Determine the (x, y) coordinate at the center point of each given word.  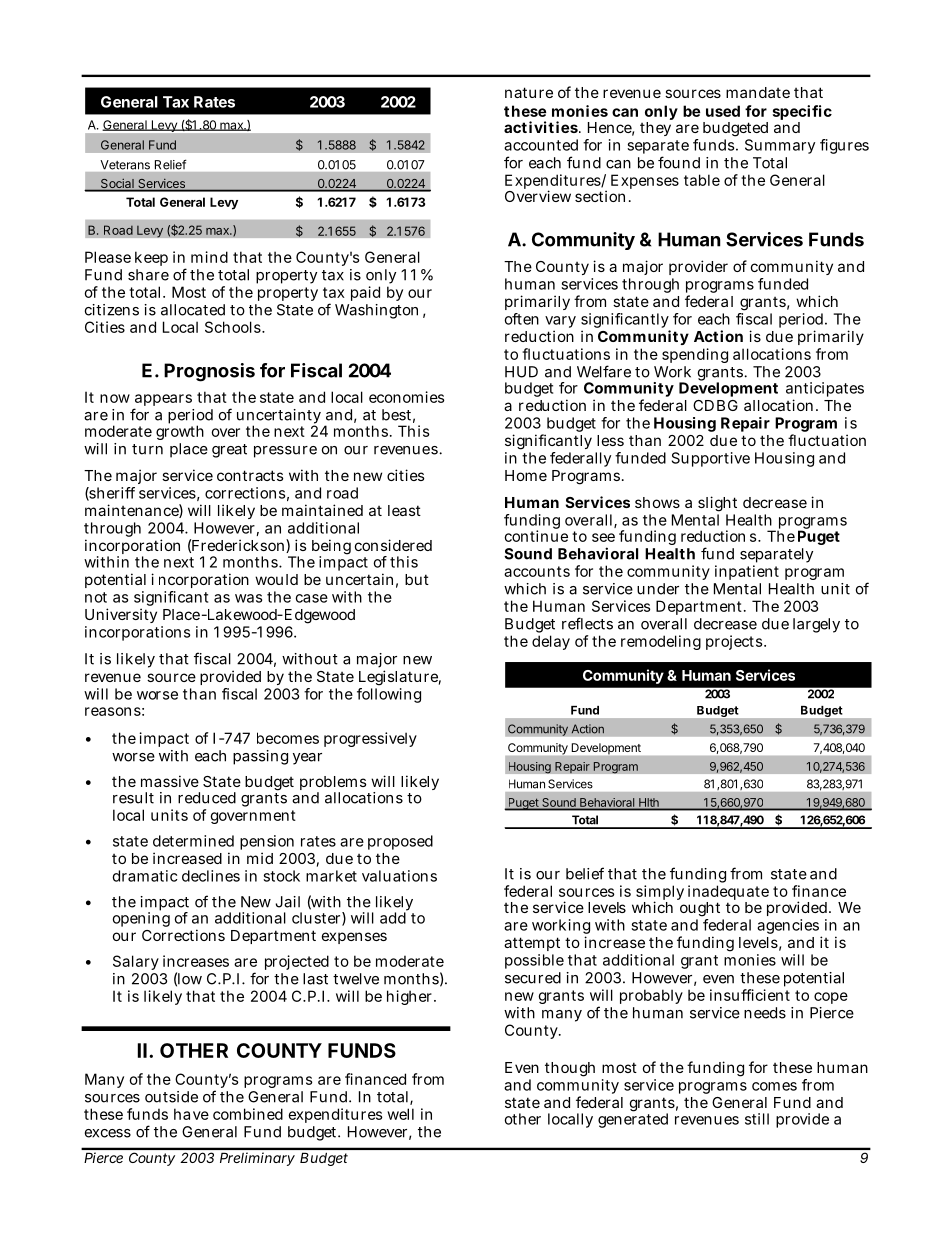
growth (180, 431)
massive (170, 781)
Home (526, 475)
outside (171, 1097)
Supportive (711, 459)
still (757, 1119)
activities (541, 127)
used (723, 111)
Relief (170, 165)
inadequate (728, 894)
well (400, 1114)
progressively (370, 739)
